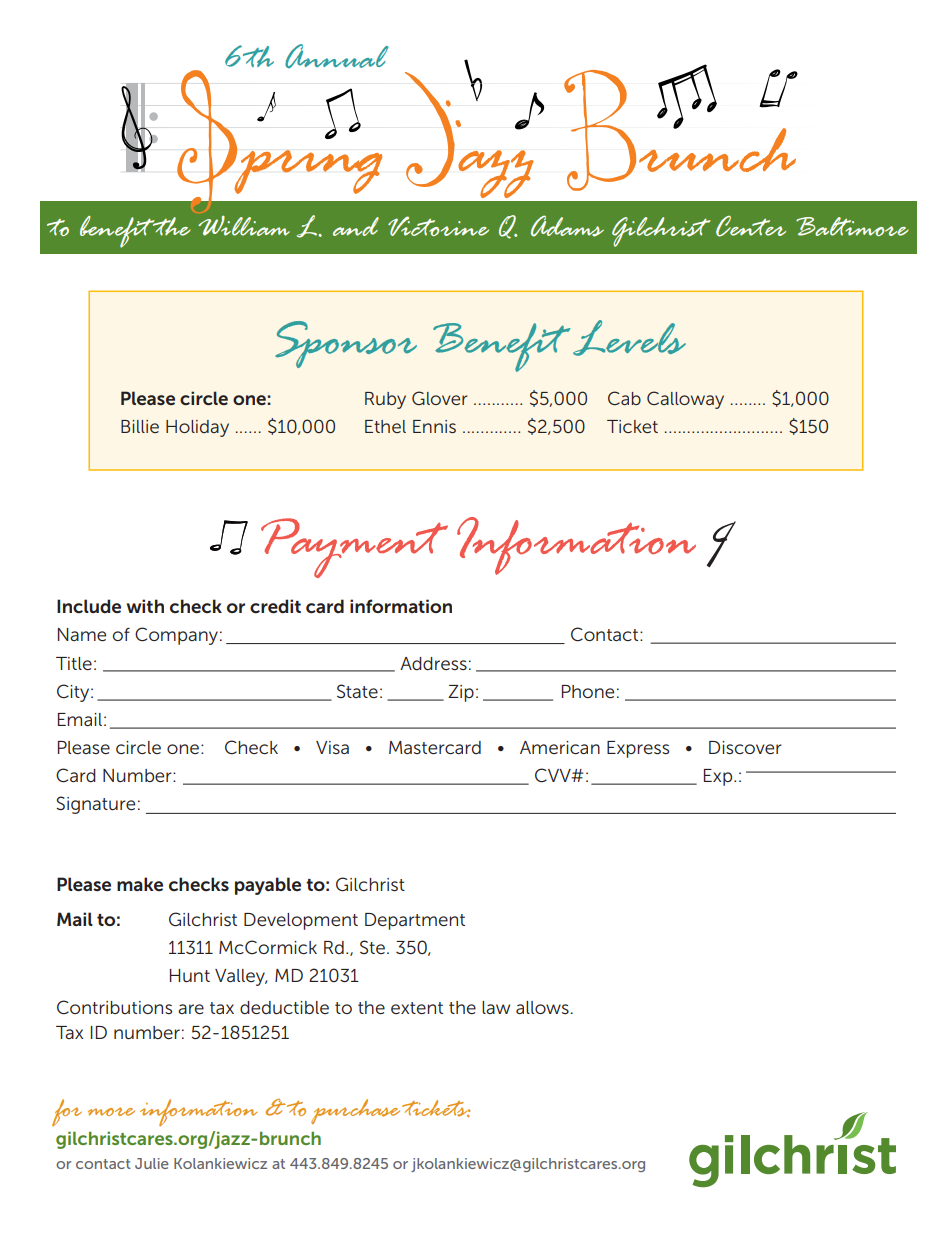 Image resolution: width=952 pixels, height=1233 pixels. What do you see at coordinates (745, 747) in the screenshot?
I see `Discover` at bounding box center [745, 747].
